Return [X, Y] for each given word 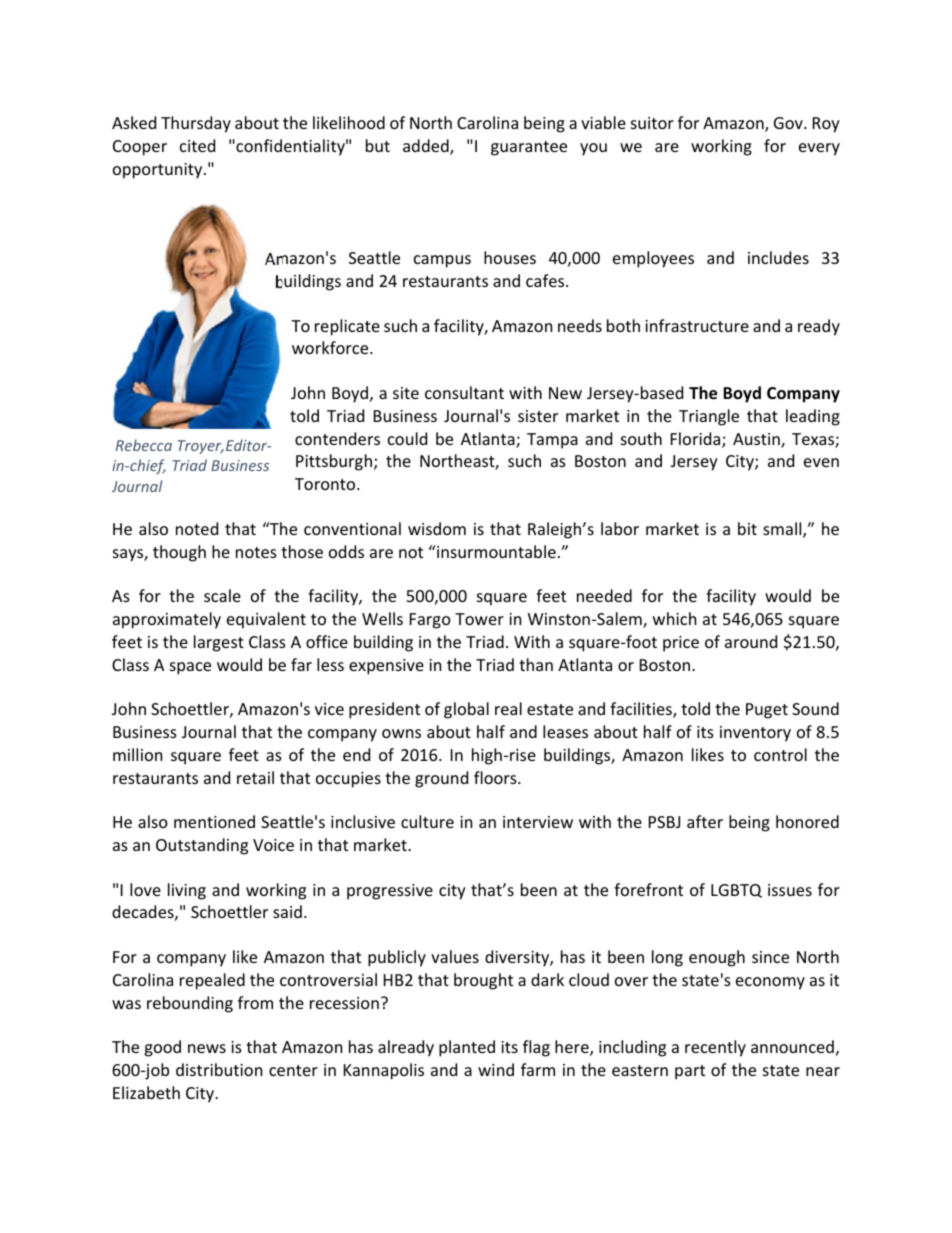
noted [197, 528]
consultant [464, 392]
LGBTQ [736, 891]
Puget [767, 711]
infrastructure [697, 325]
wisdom [437, 528]
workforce [331, 347]
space [190, 668]
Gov [789, 123]
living [187, 891]
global [466, 710]
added [427, 147]
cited [197, 145]
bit [747, 528]
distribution [219, 1069]
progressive [390, 892]
